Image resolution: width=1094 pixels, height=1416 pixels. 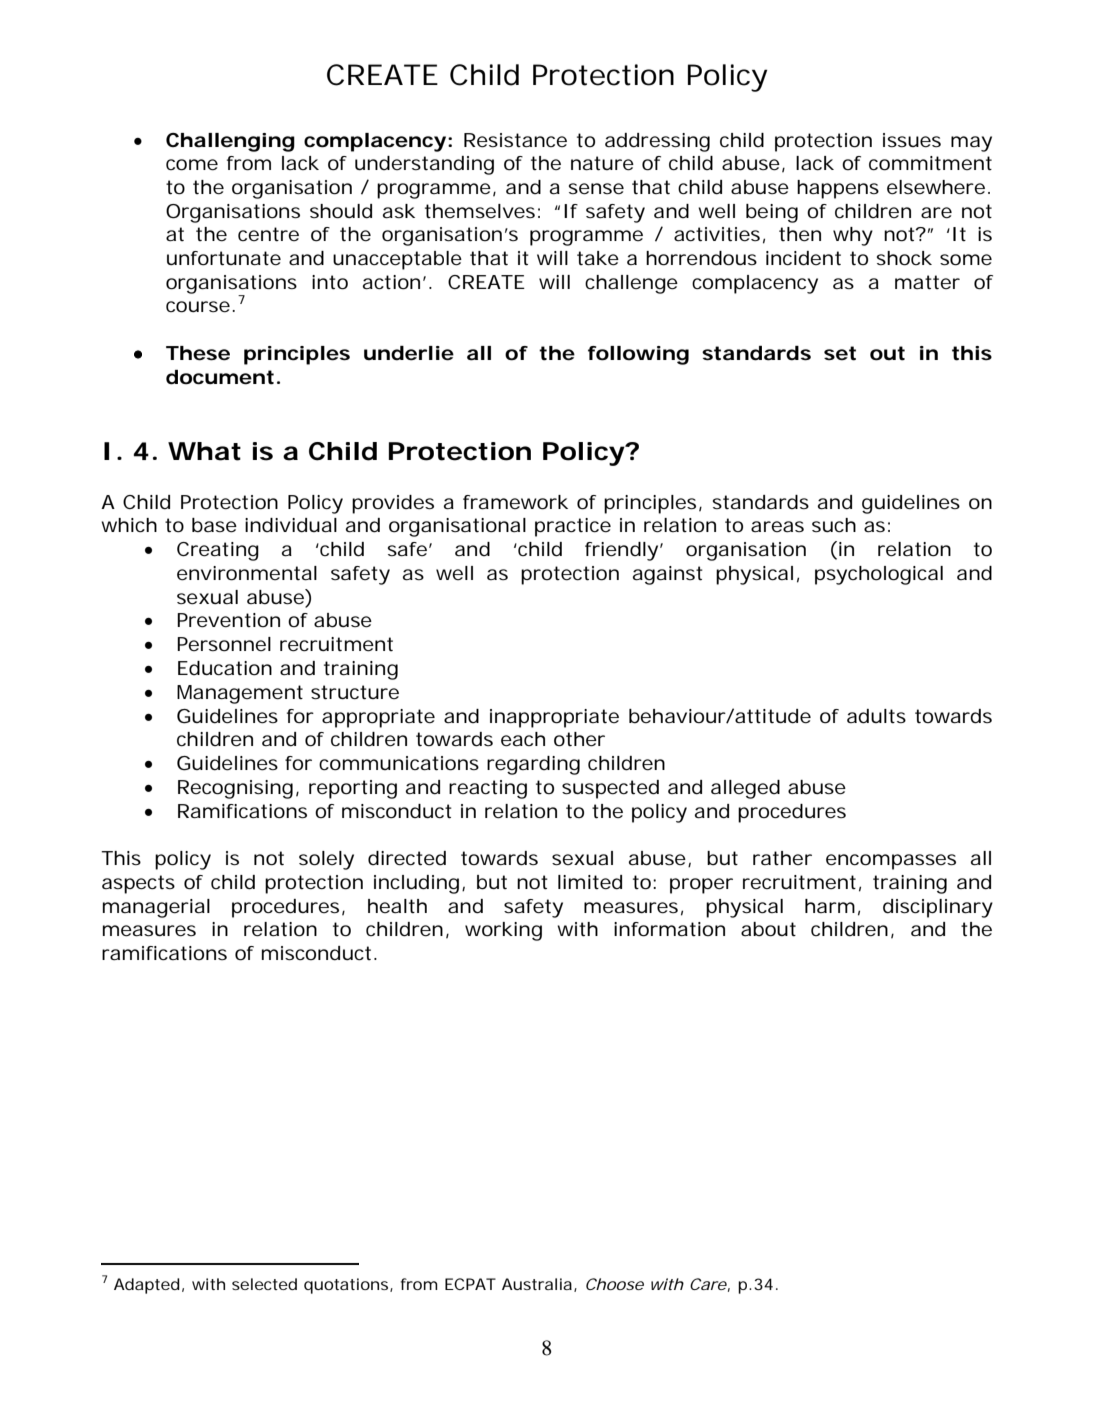 What do you see at coordinates (264, 1284) in the screenshot?
I see `selected` at bounding box center [264, 1284].
